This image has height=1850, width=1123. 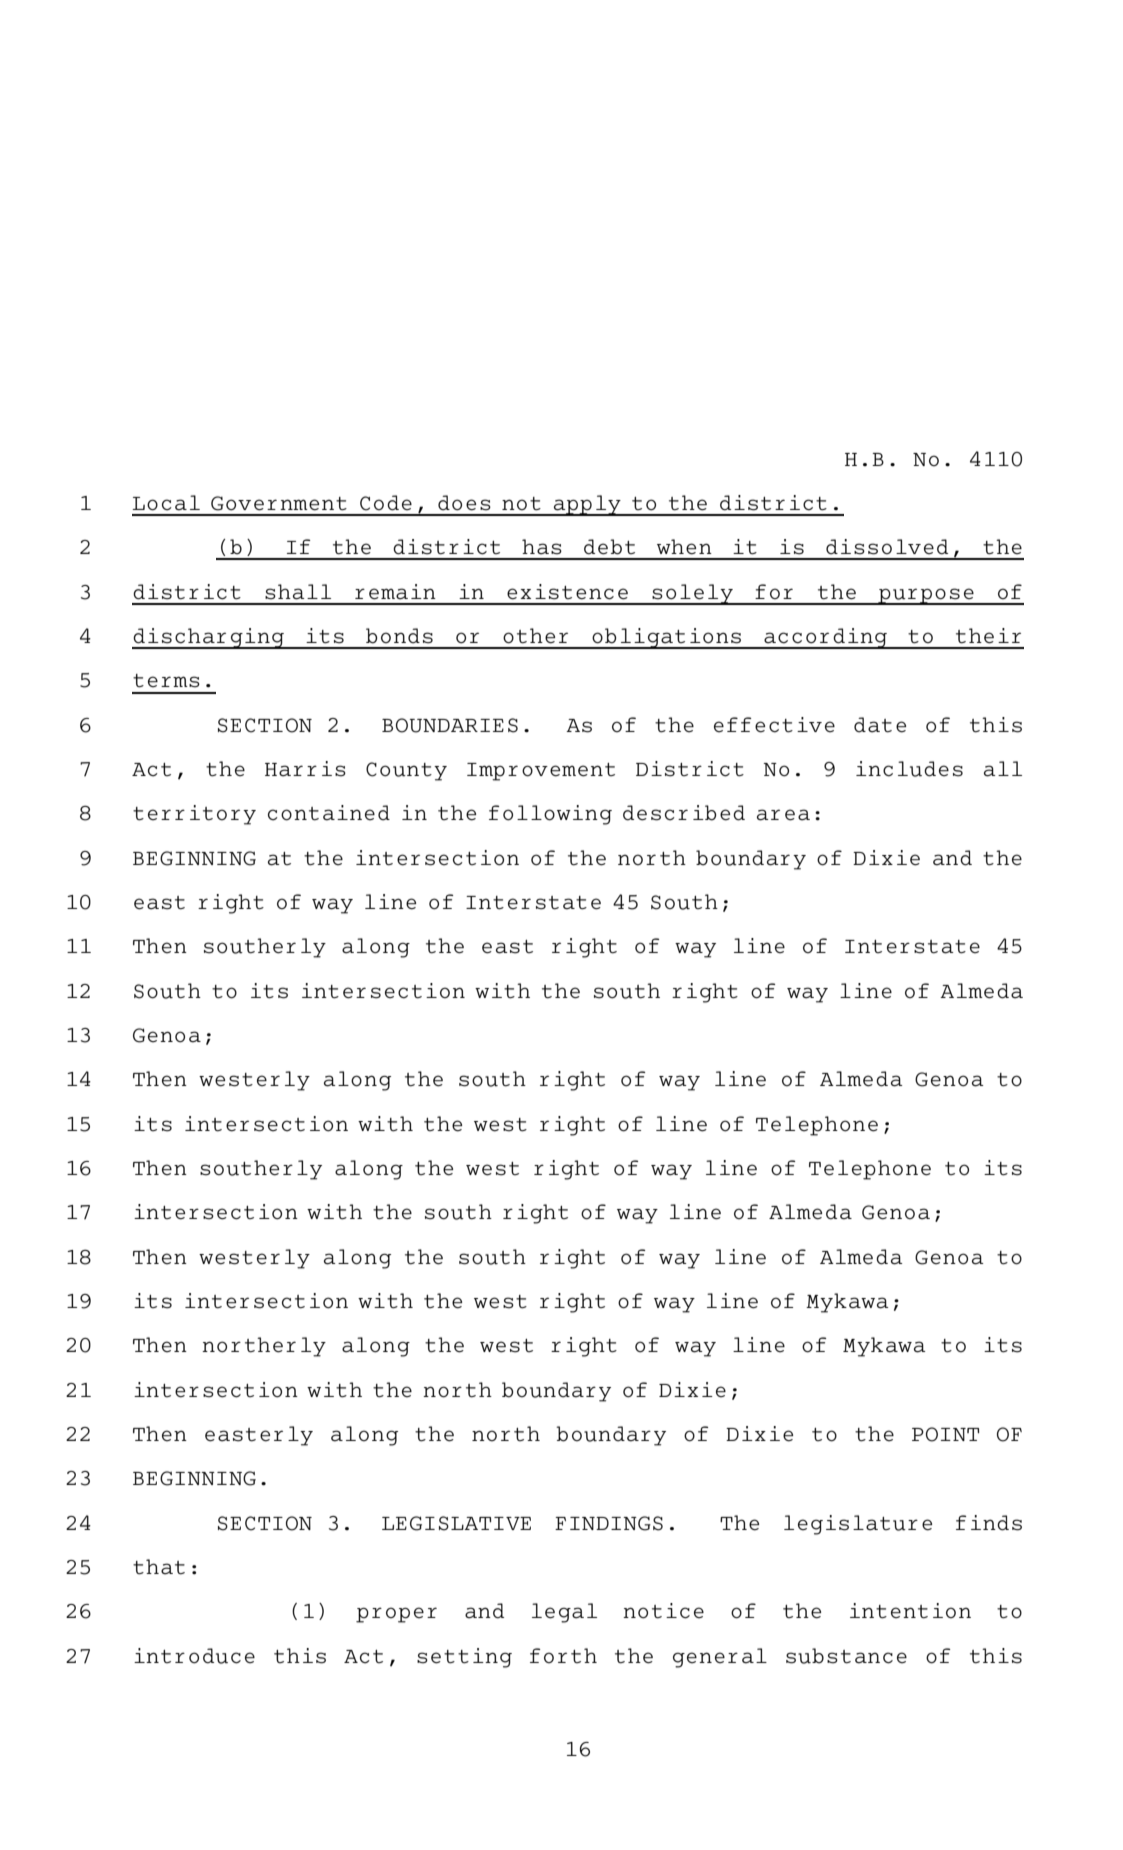 What do you see at coordinates (194, 1656) in the image?
I see `introduce` at bounding box center [194, 1656].
